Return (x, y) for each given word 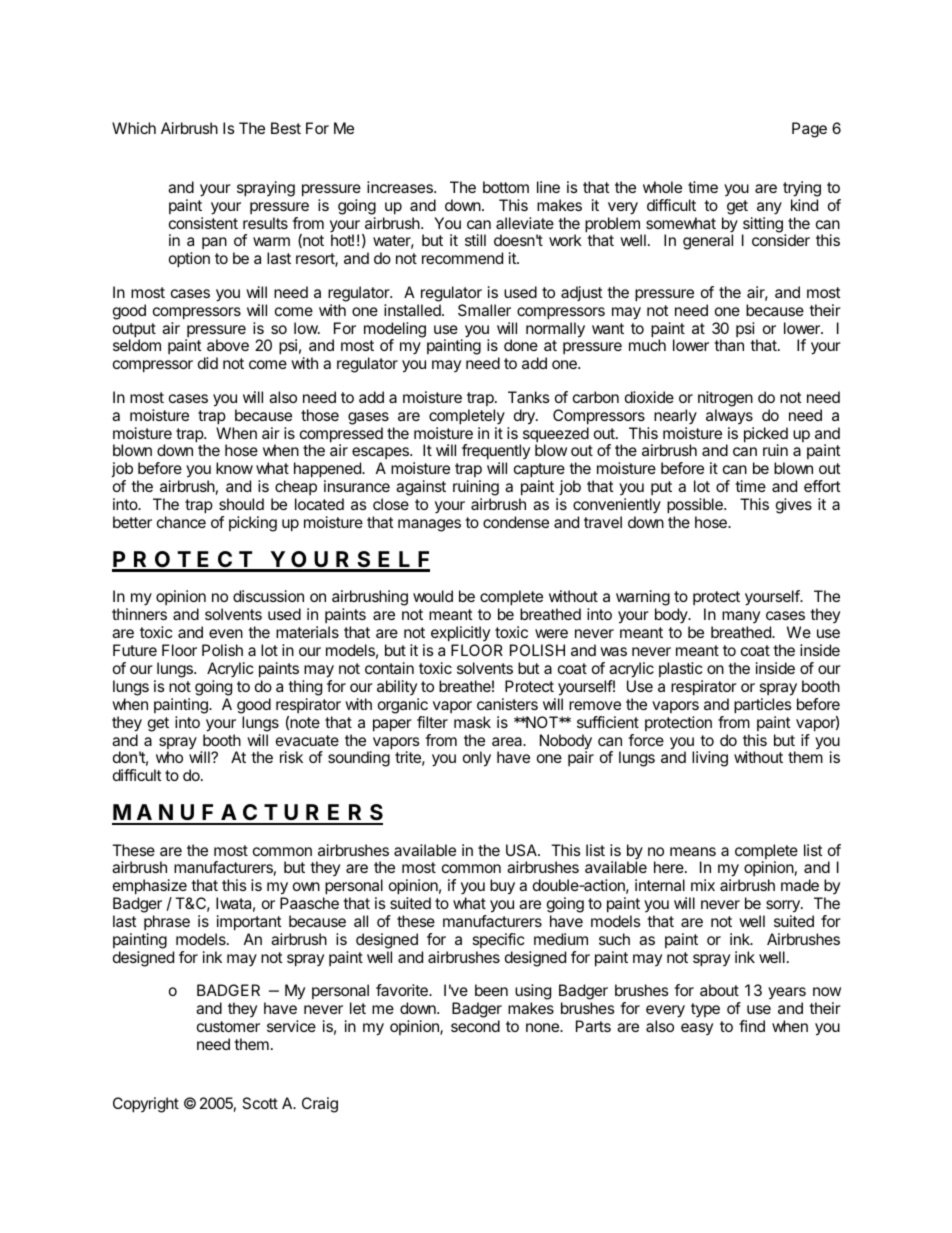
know (234, 468)
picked (766, 436)
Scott (260, 1103)
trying (802, 189)
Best (286, 128)
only (477, 759)
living (710, 759)
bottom (506, 187)
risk (291, 757)
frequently (496, 453)
